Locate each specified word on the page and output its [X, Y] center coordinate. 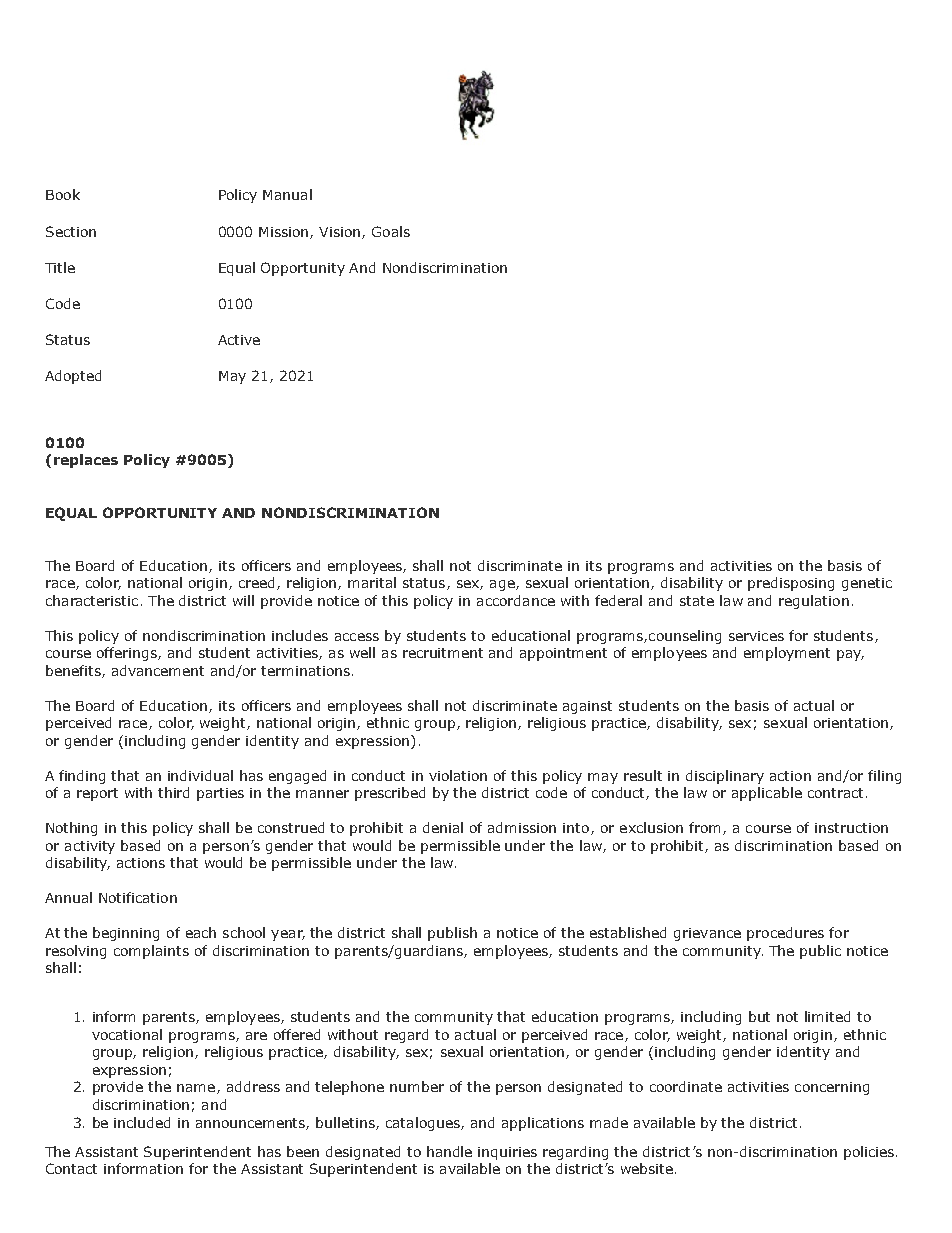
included [142, 1122]
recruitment [443, 653]
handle [449, 1151]
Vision [341, 233]
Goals [391, 231]
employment [787, 654]
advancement [158, 670]
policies [869, 1153]
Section [71, 231]
